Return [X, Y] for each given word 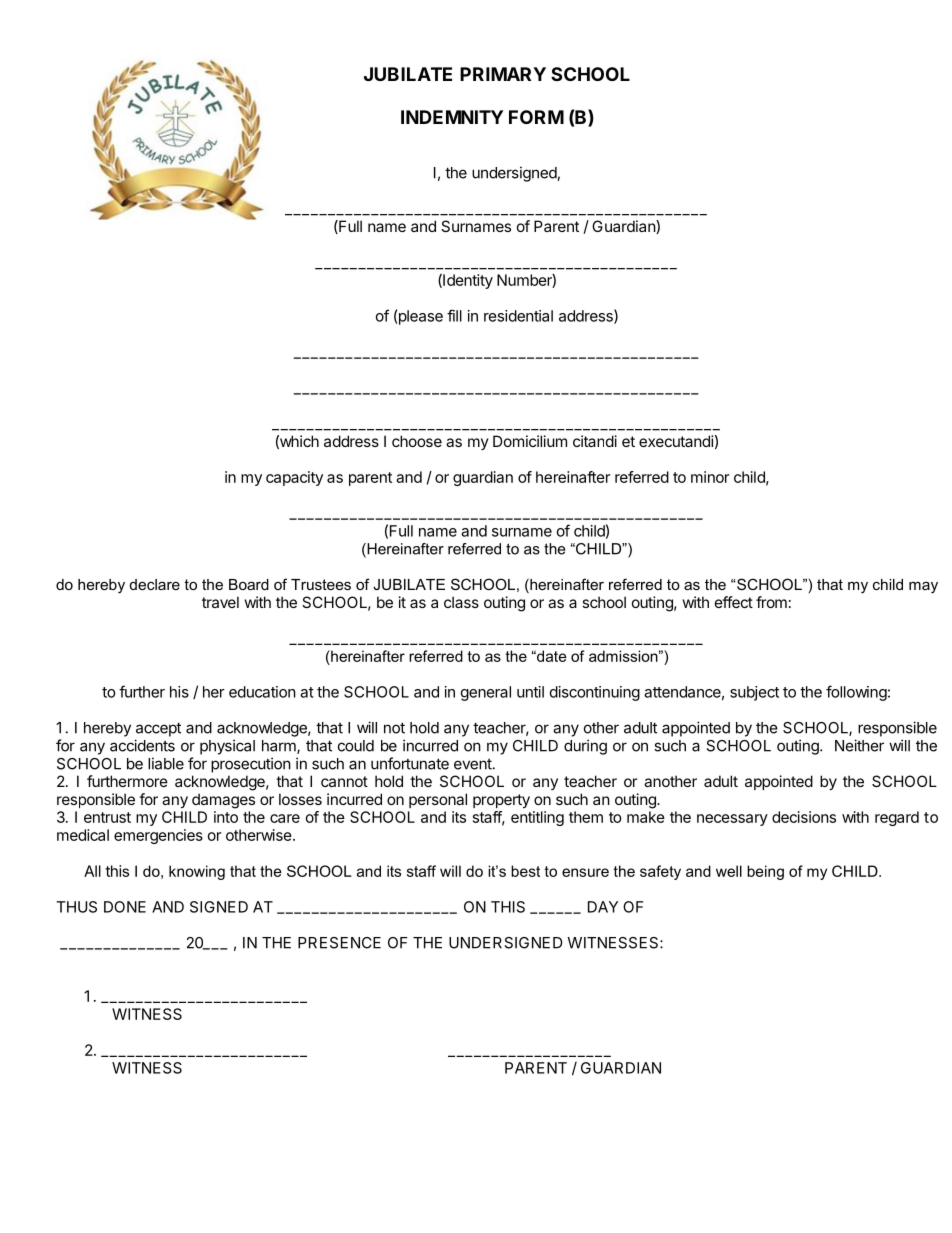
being [765, 872]
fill [454, 315]
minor [710, 477]
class [461, 602]
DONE [125, 907]
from [771, 602]
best [525, 871]
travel [220, 602]
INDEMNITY [452, 117]
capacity [294, 478]
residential [518, 316]
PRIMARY [503, 74]
